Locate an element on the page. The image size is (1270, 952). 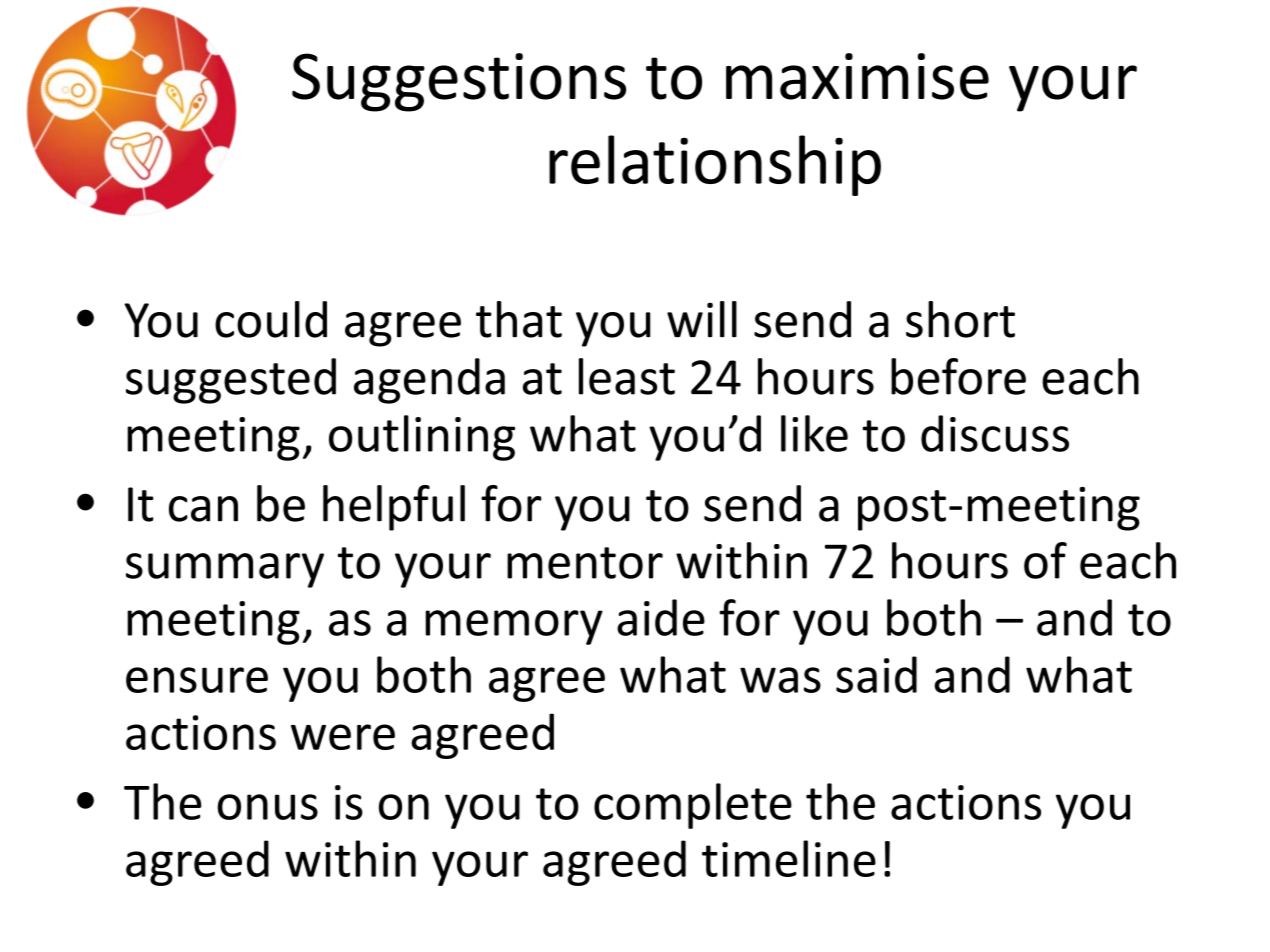
relationship is located at coordinates (715, 165).
